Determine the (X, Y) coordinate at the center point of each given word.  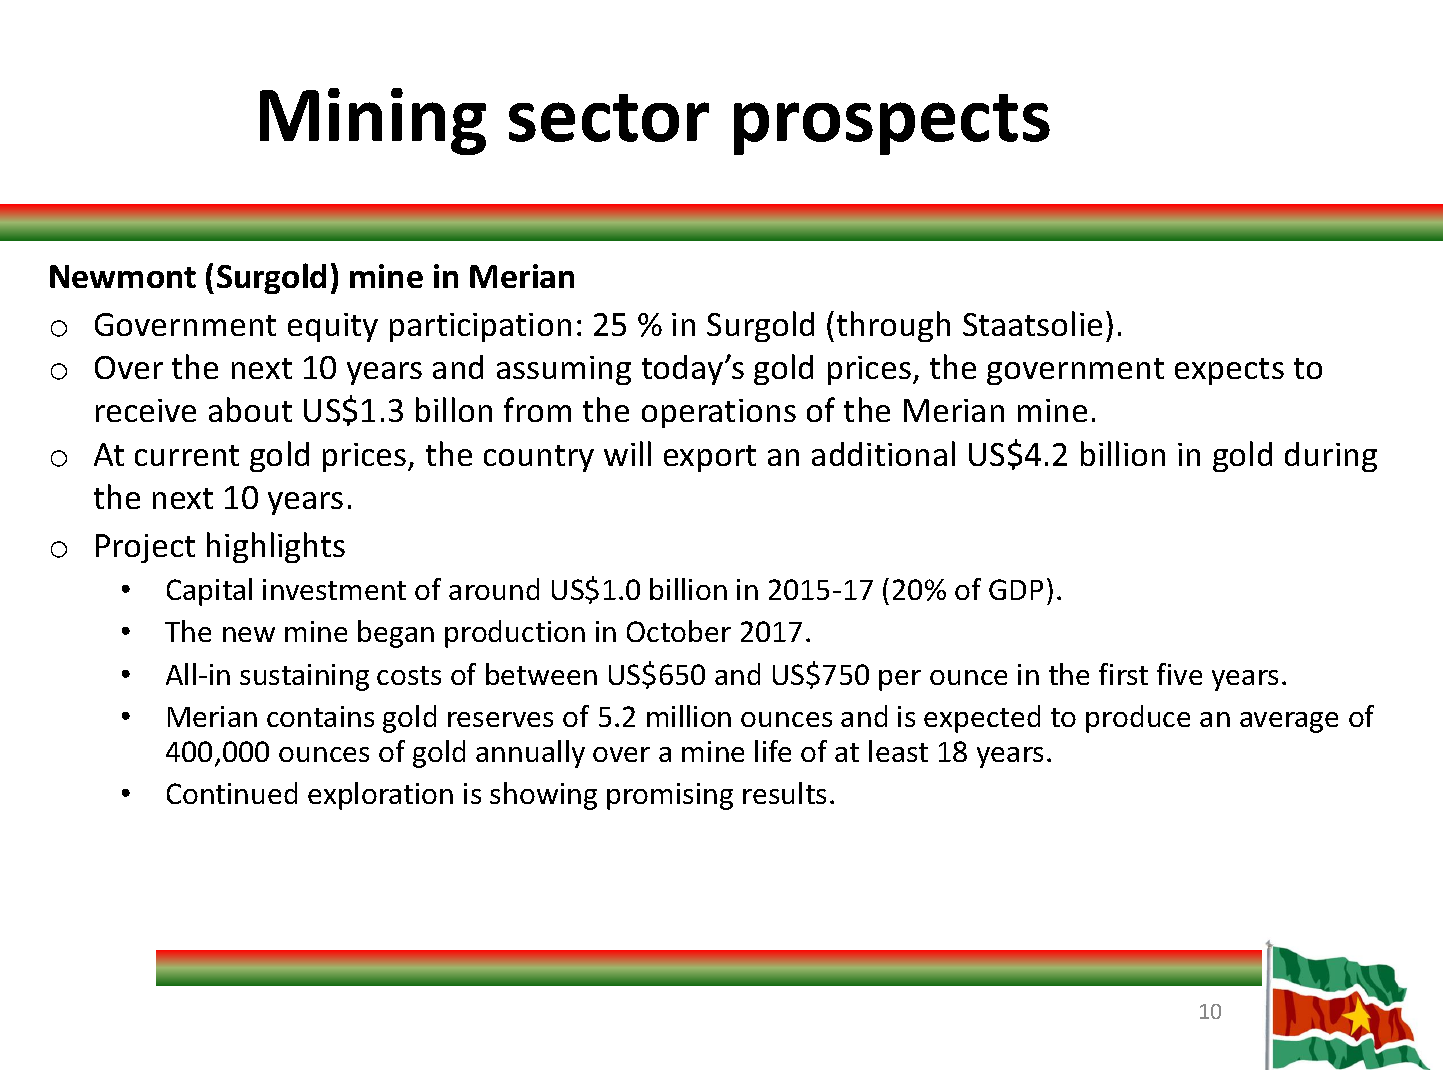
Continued (232, 793)
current (187, 455)
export (710, 458)
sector (609, 118)
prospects (892, 124)
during (1331, 457)
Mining (373, 121)
